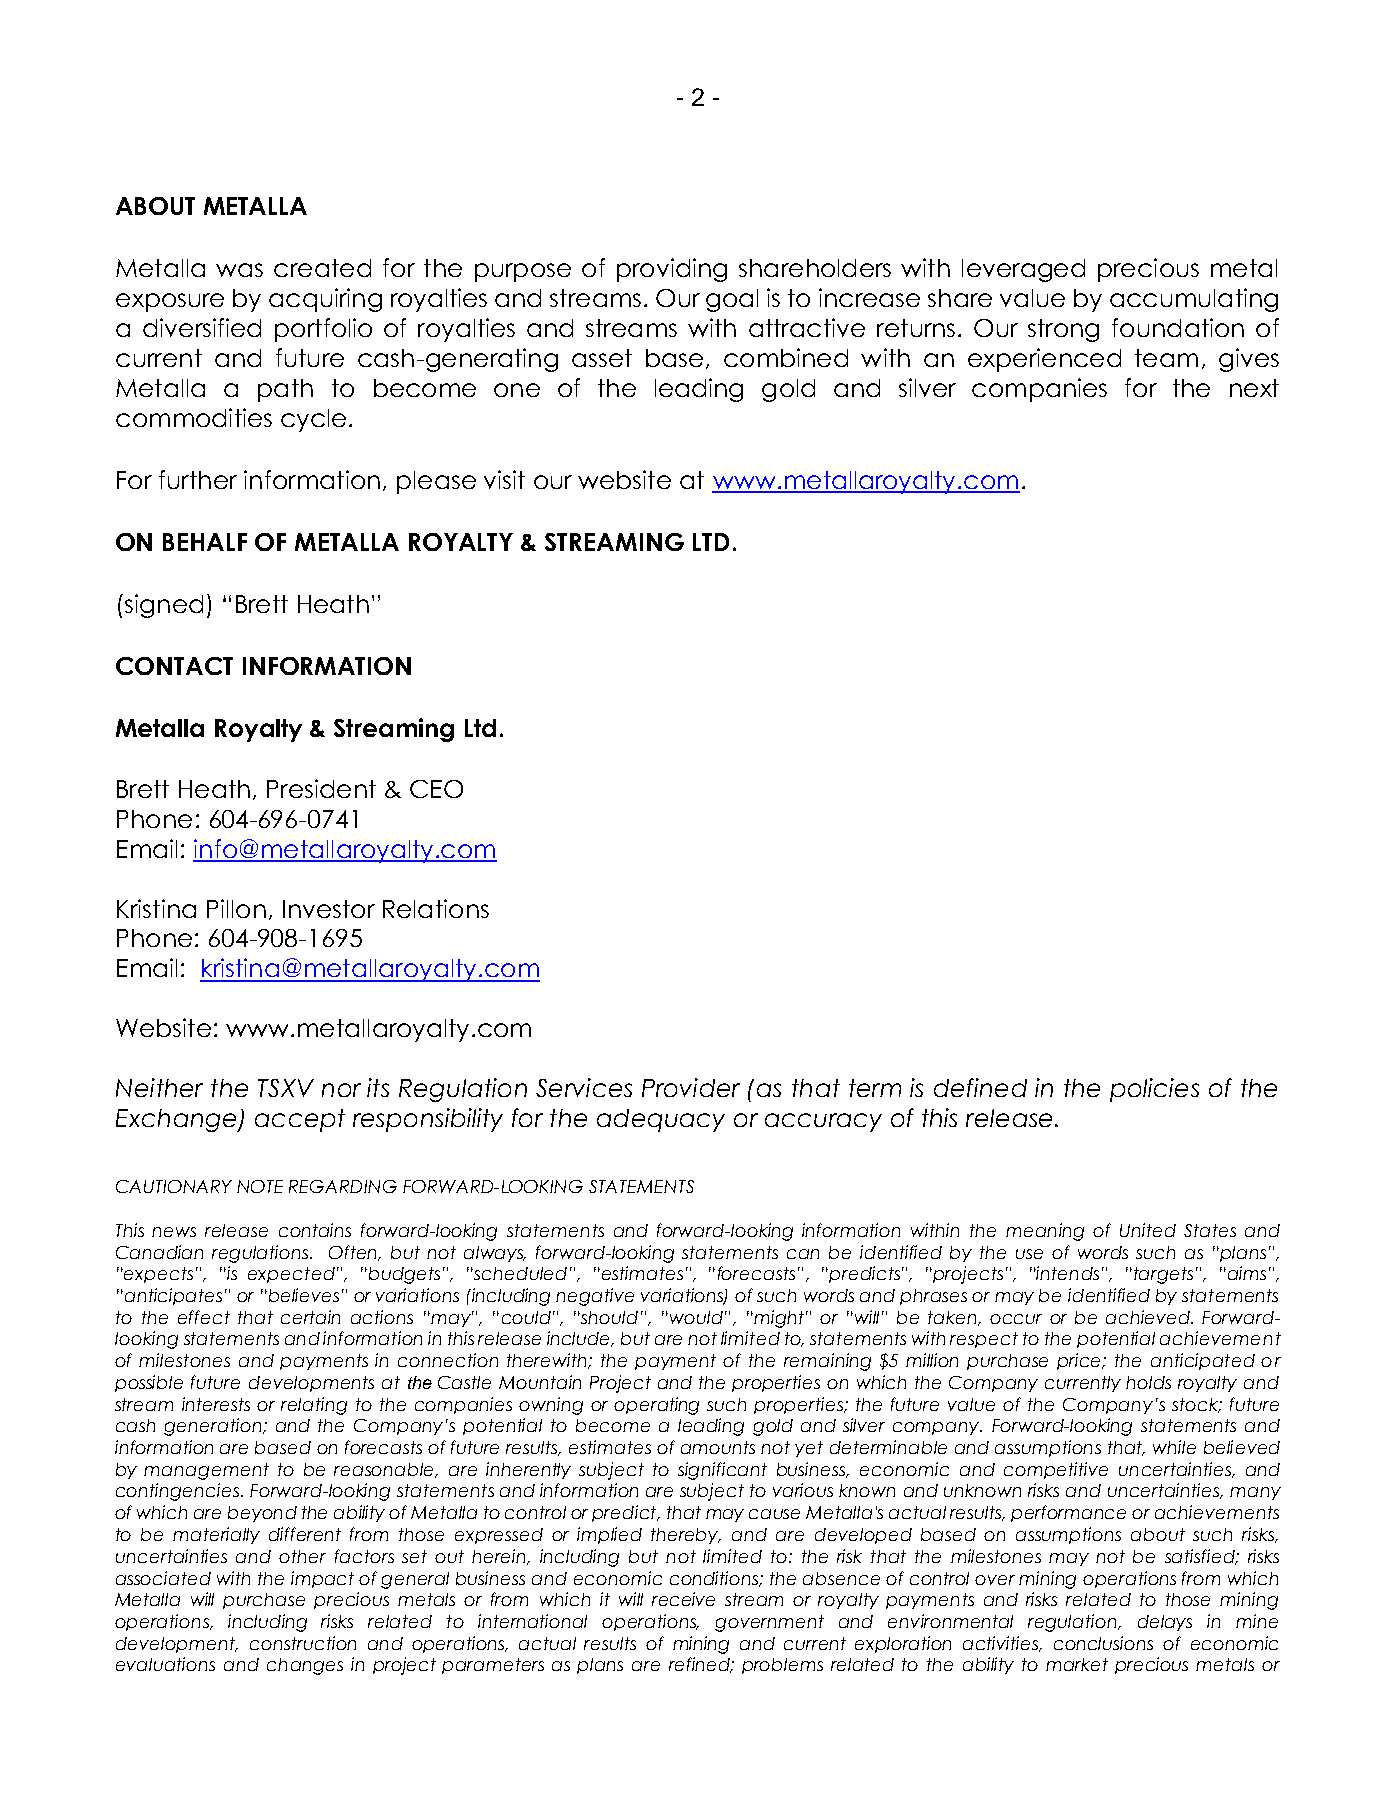  Describe the element at coordinates (732, 300) in the screenshot. I see `goal` at that location.
